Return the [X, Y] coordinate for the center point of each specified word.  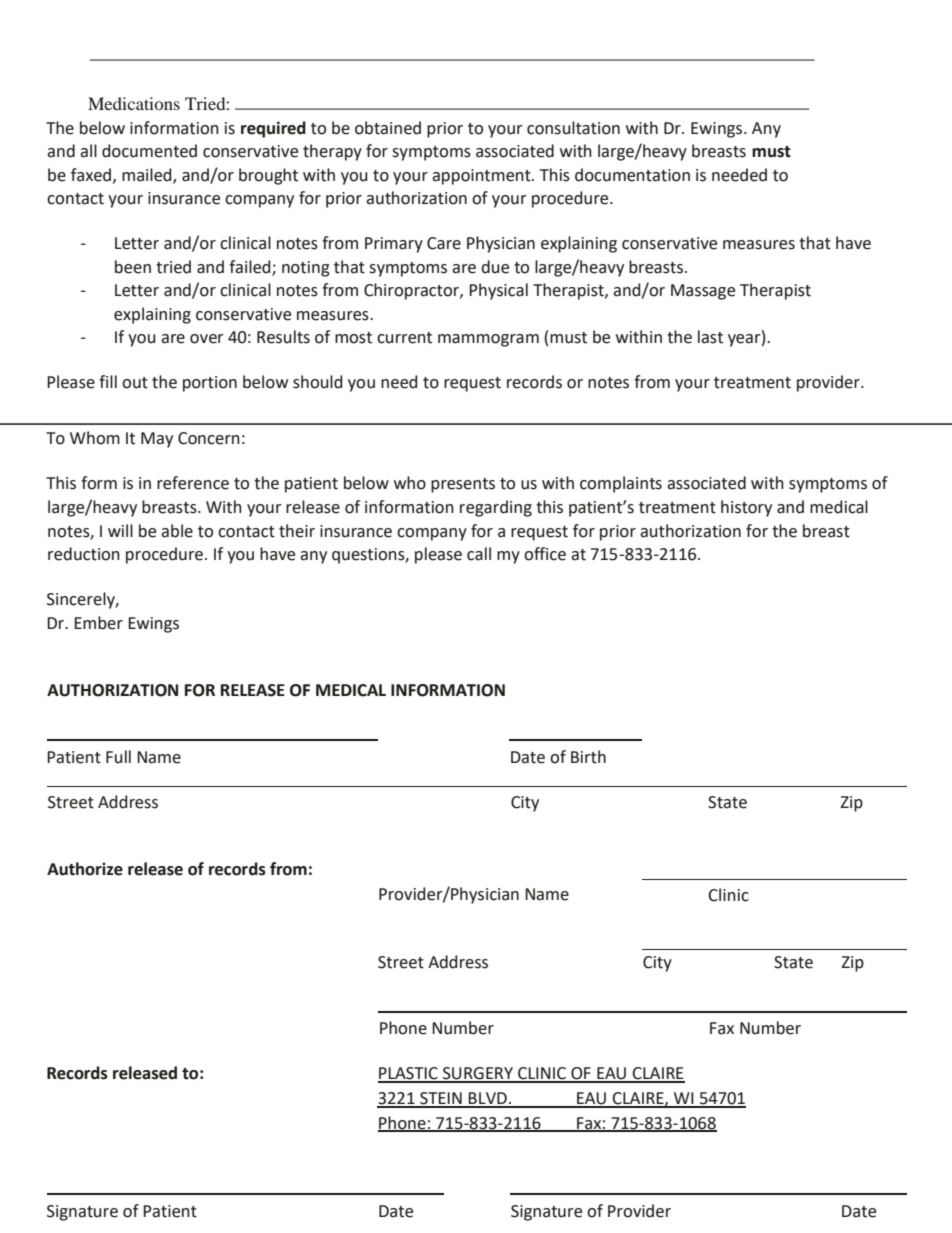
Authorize [85, 869]
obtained [388, 128]
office [545, 554]
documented [149, 151]
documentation [632, 175]
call [479, 554]
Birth [588, 757]
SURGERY [478, 1074]
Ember [98, 623]
